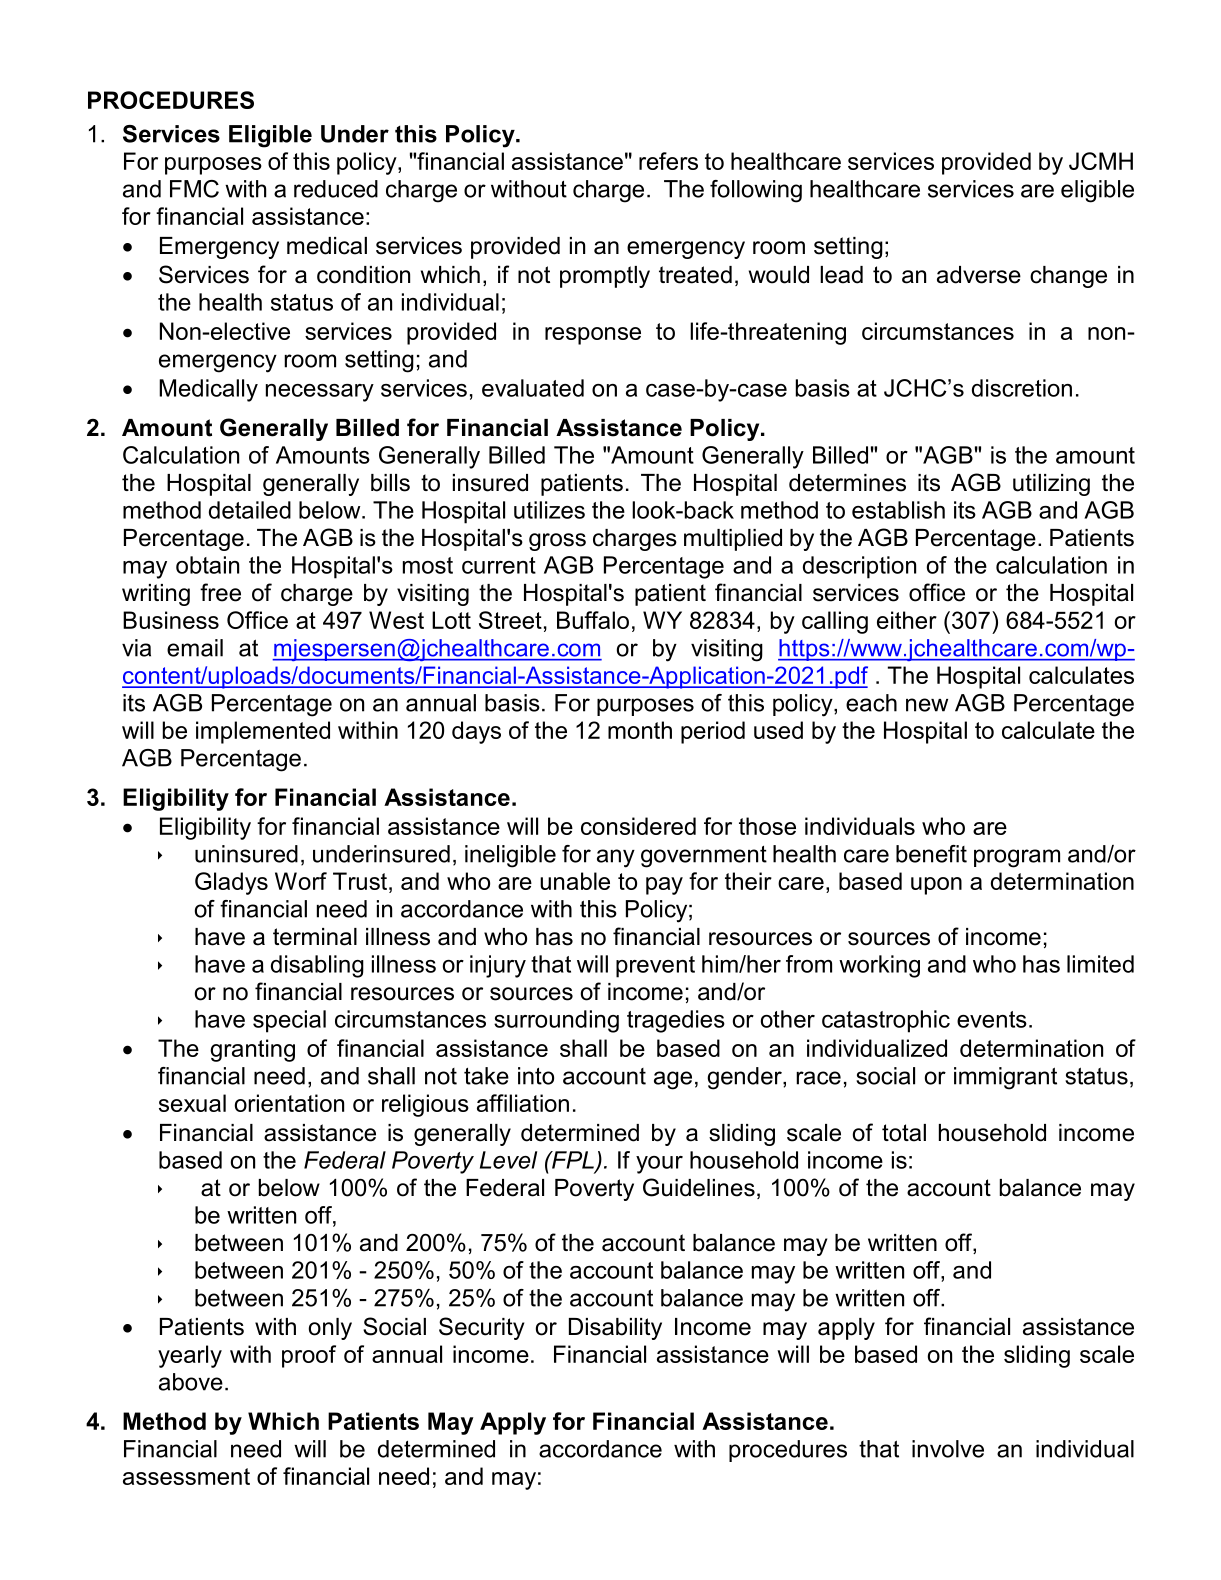  I want to click on involve, so click(948, 1449).
